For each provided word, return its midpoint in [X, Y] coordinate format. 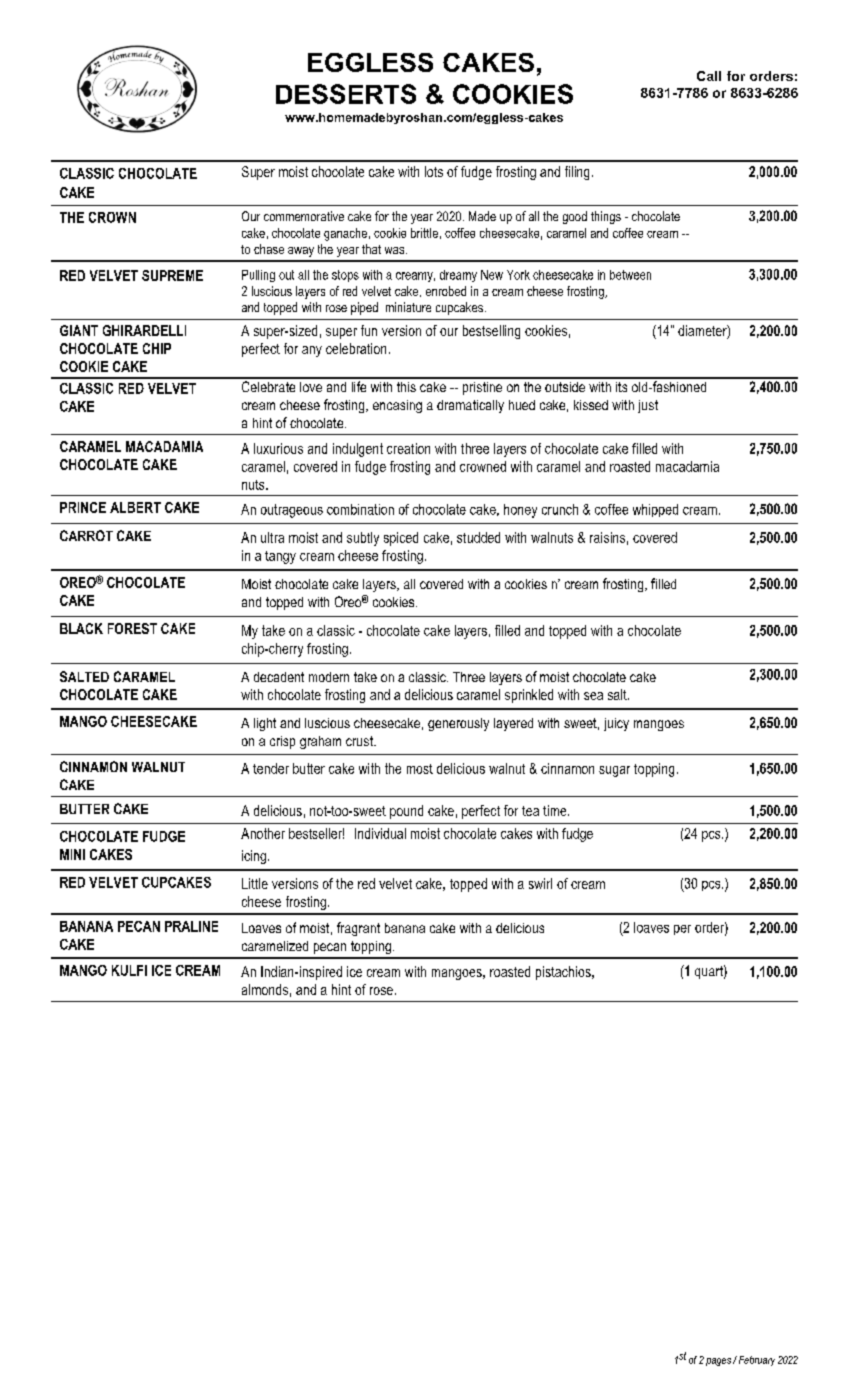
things [606, 217]
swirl [540, 883]
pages [718, 1362]
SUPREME [172, 275]
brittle [424, 233]
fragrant [358, 929]
